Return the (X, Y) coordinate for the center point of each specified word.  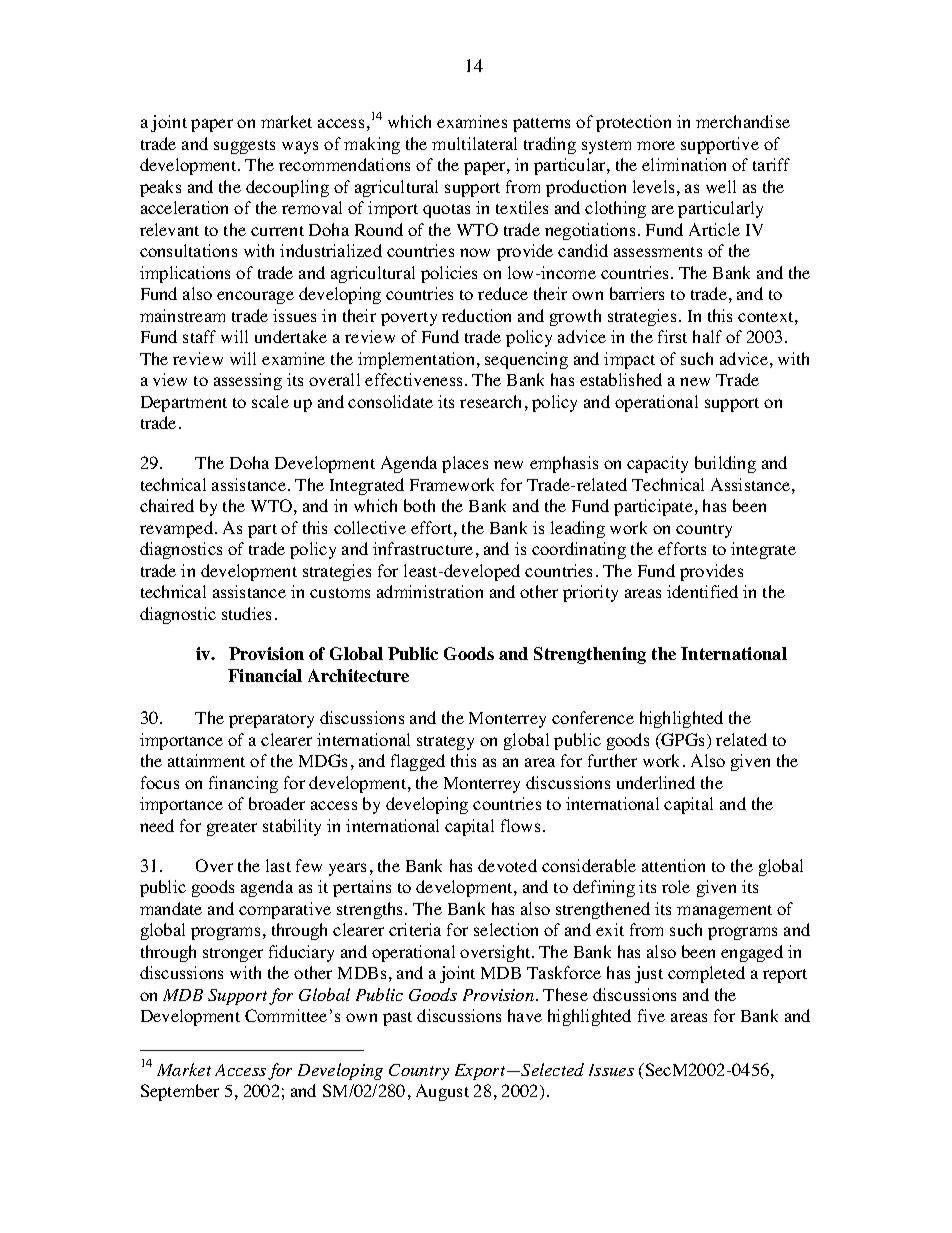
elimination (684, 164)
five (651, 1015)
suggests (244, 147)
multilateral (474, 143)
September (180, 1092)
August (442, 1092)
